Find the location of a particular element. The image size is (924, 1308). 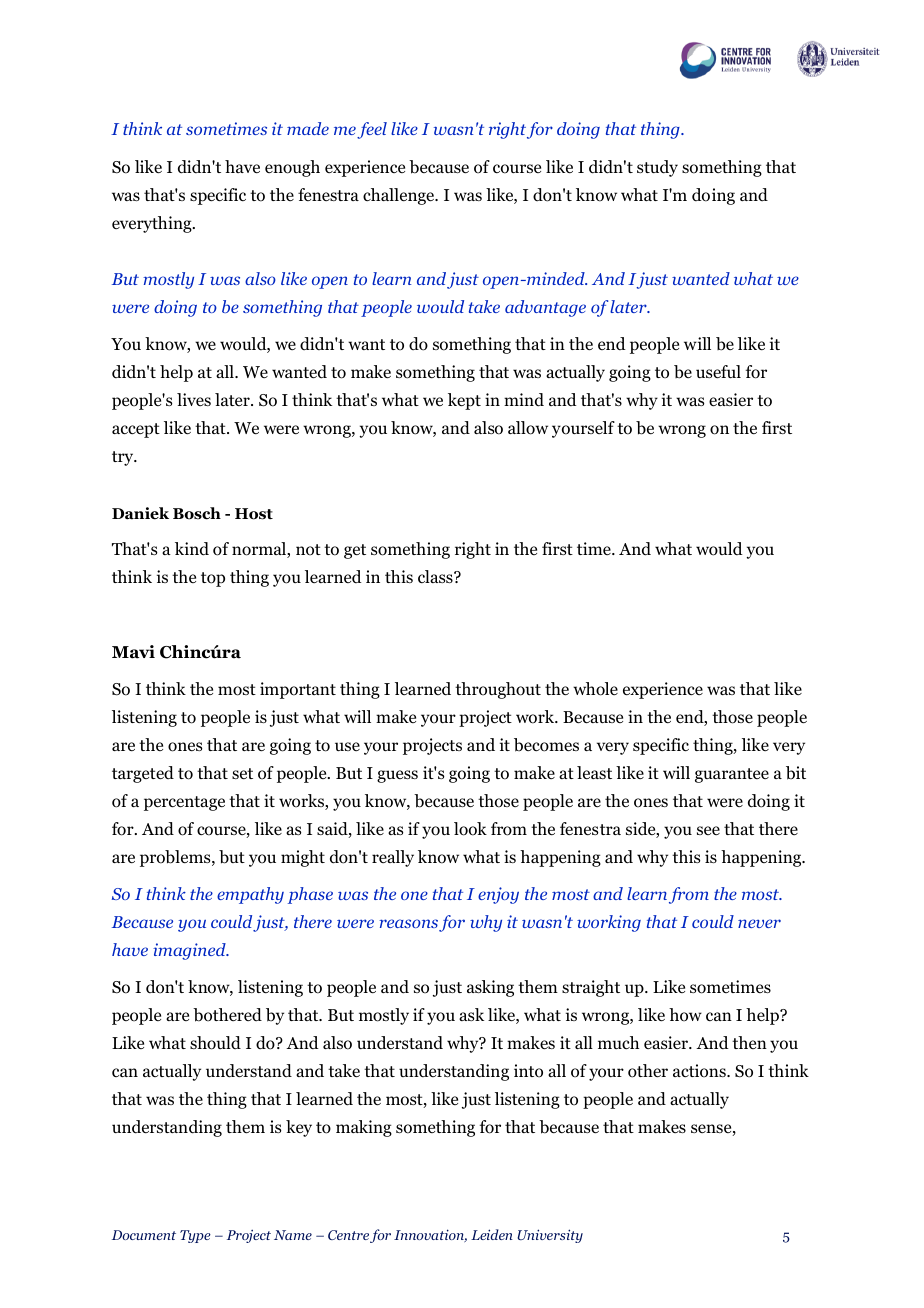

kept is located at coordinates (464, 401).
